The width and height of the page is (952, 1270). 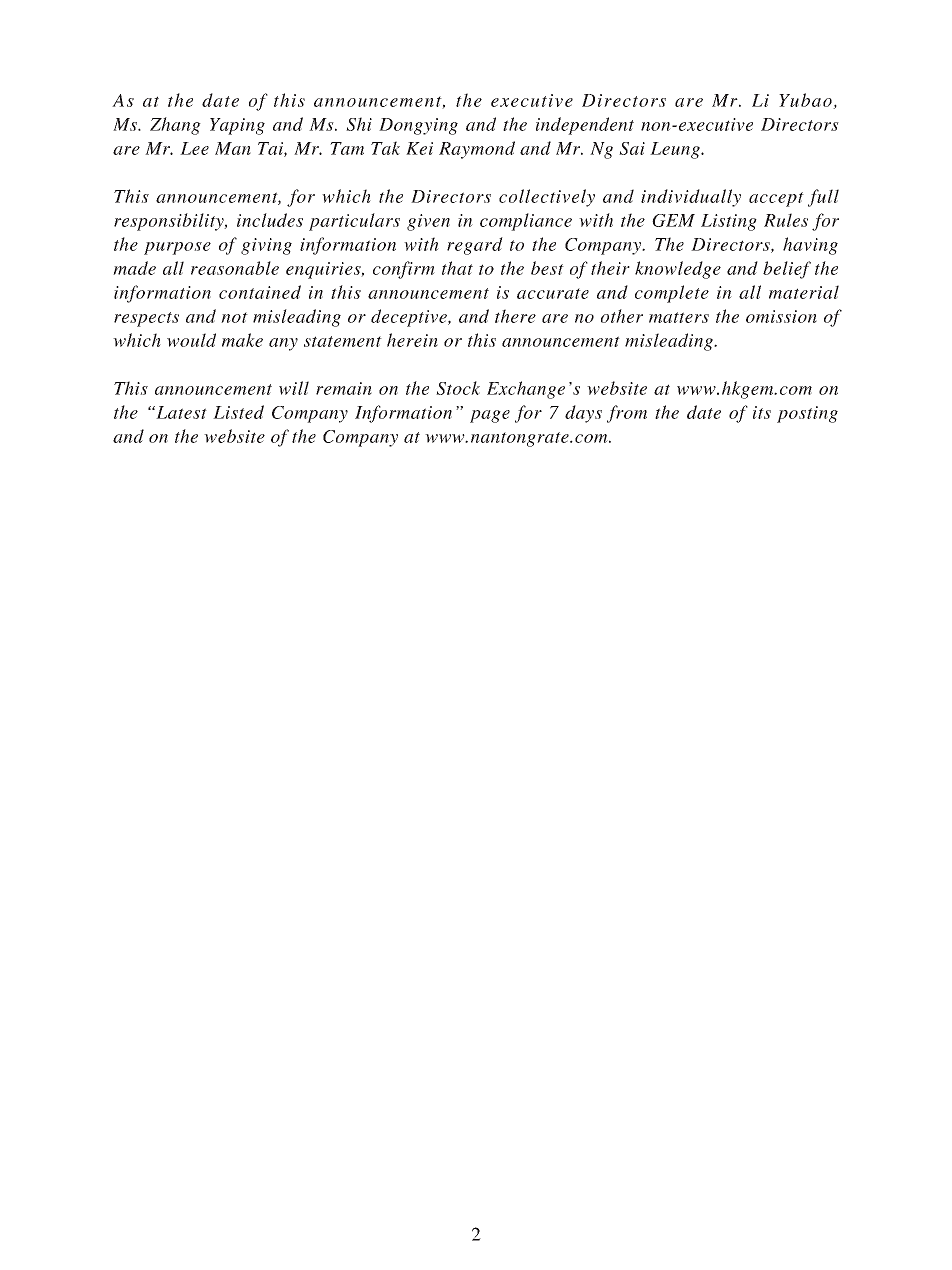 What do you see at coordinates (776, 199) in the page?
I see `accept` at bounding box center [776, 199].
